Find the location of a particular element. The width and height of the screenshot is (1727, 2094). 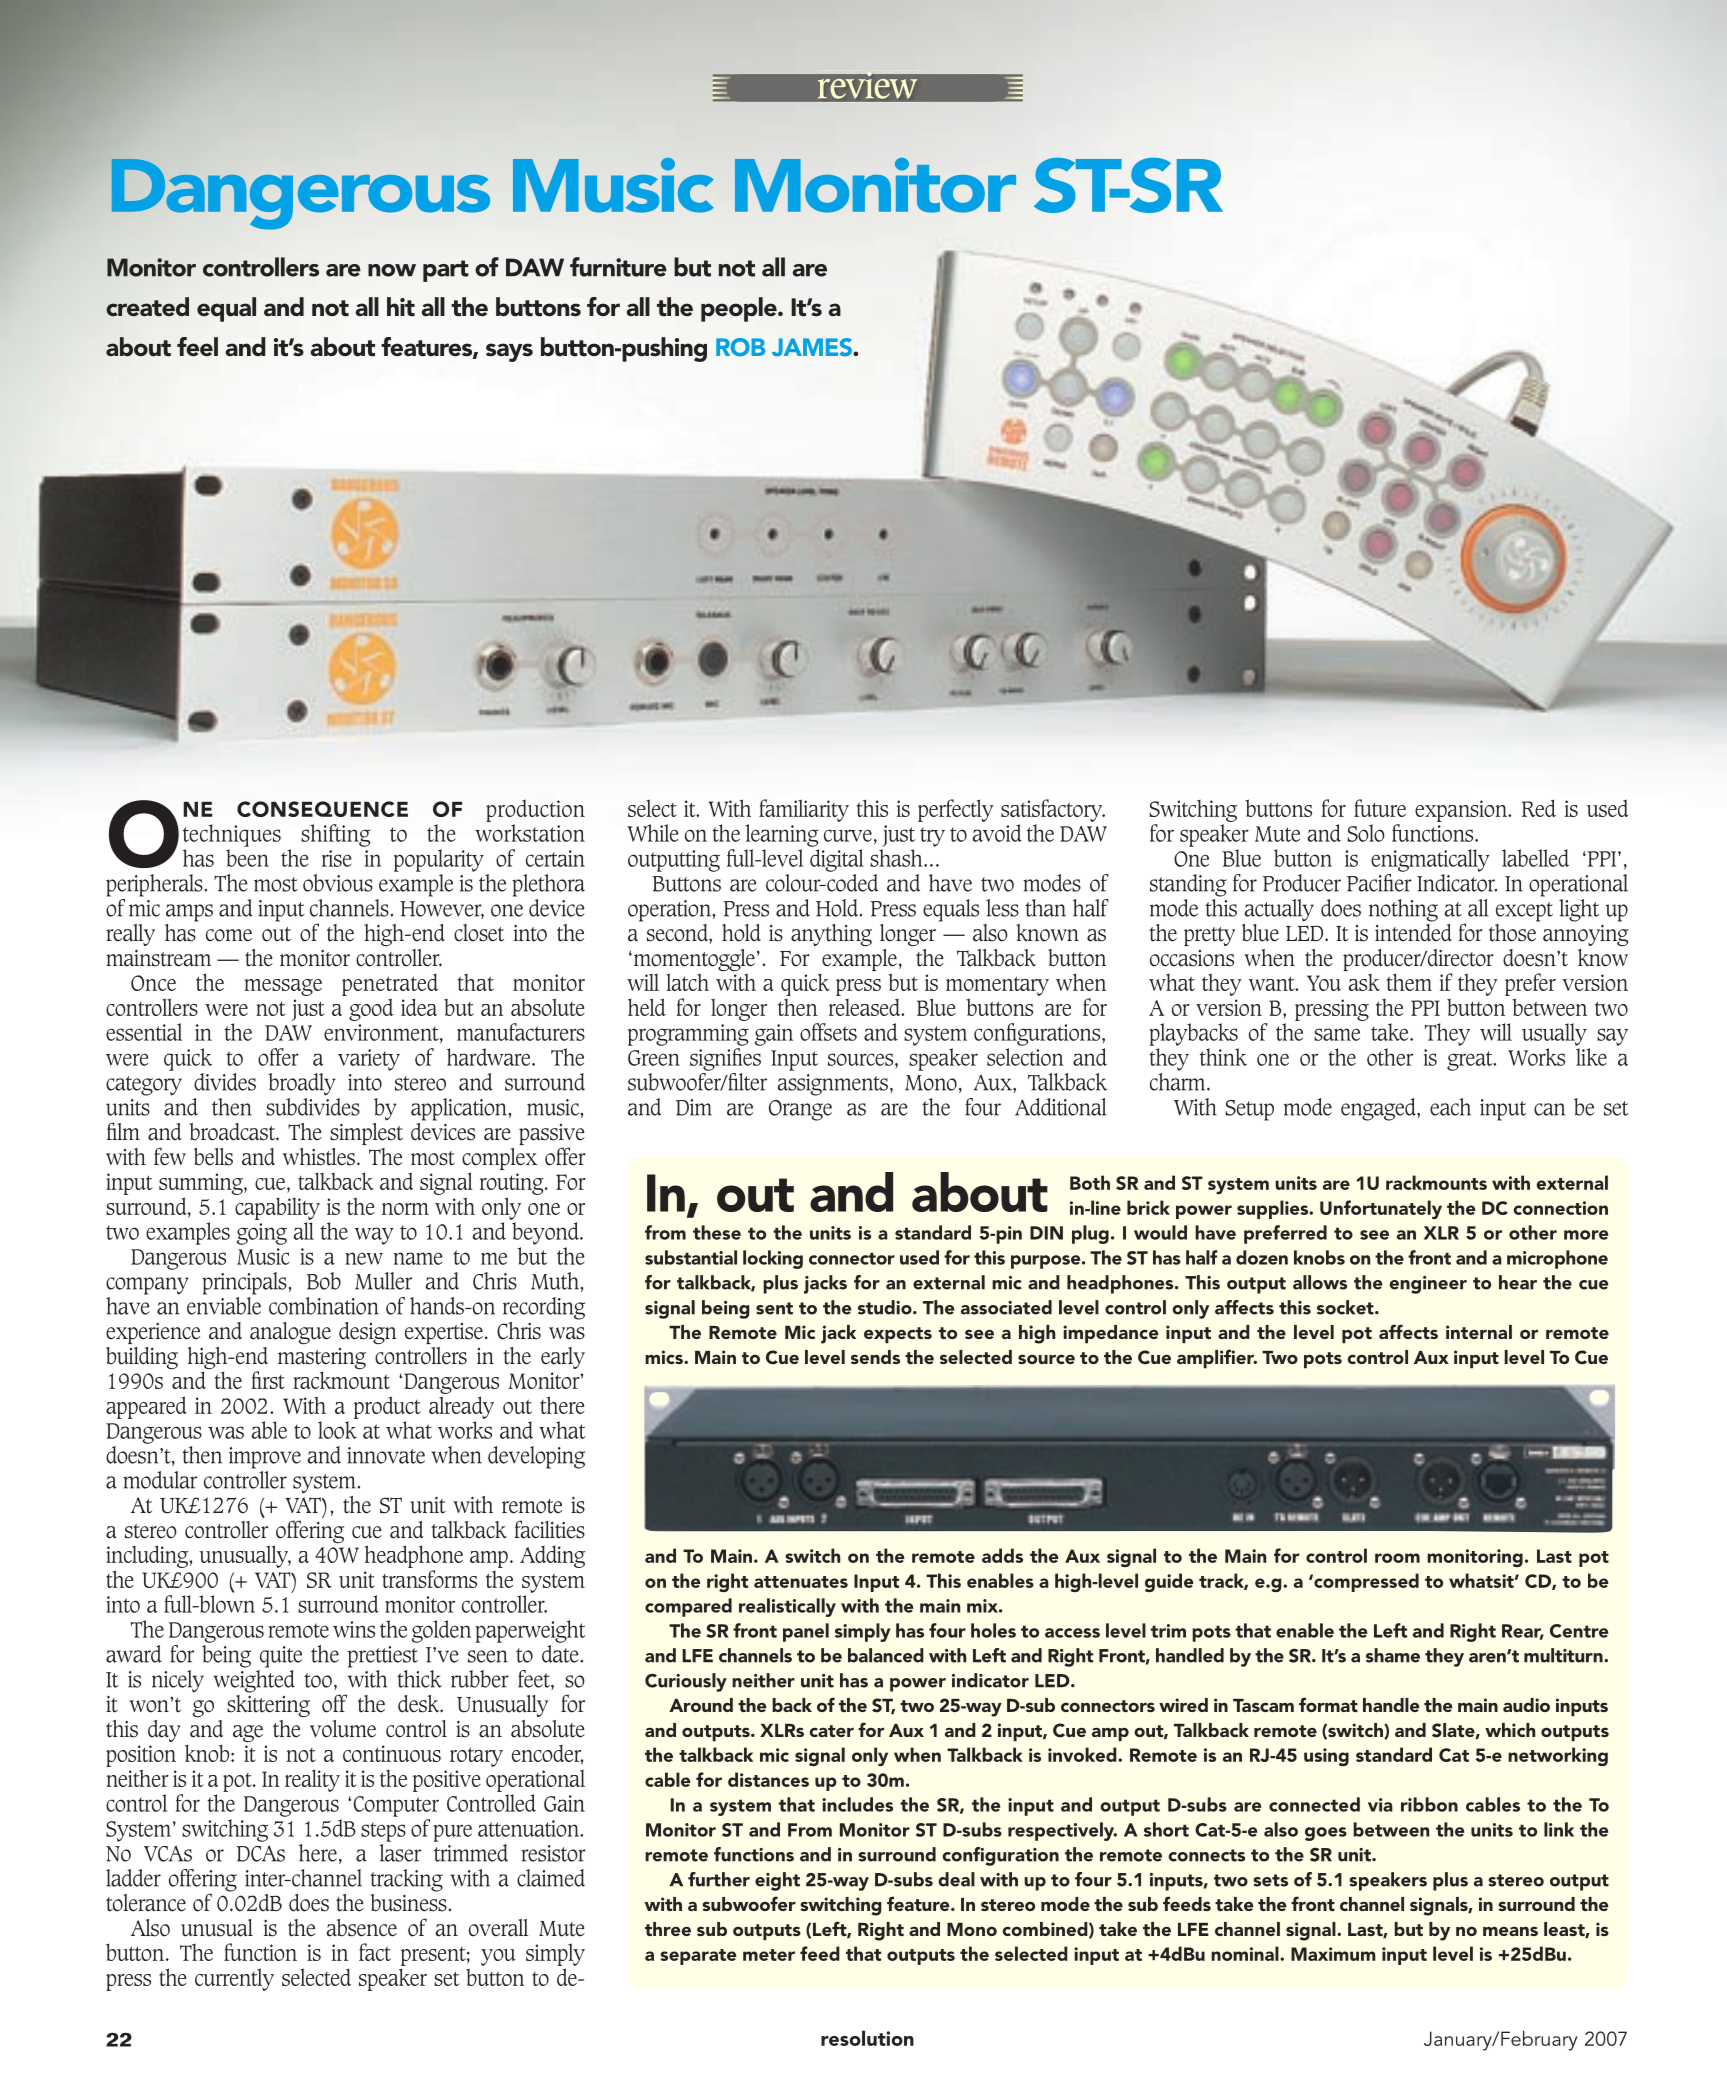

people is located at coordinates (740, 309).
